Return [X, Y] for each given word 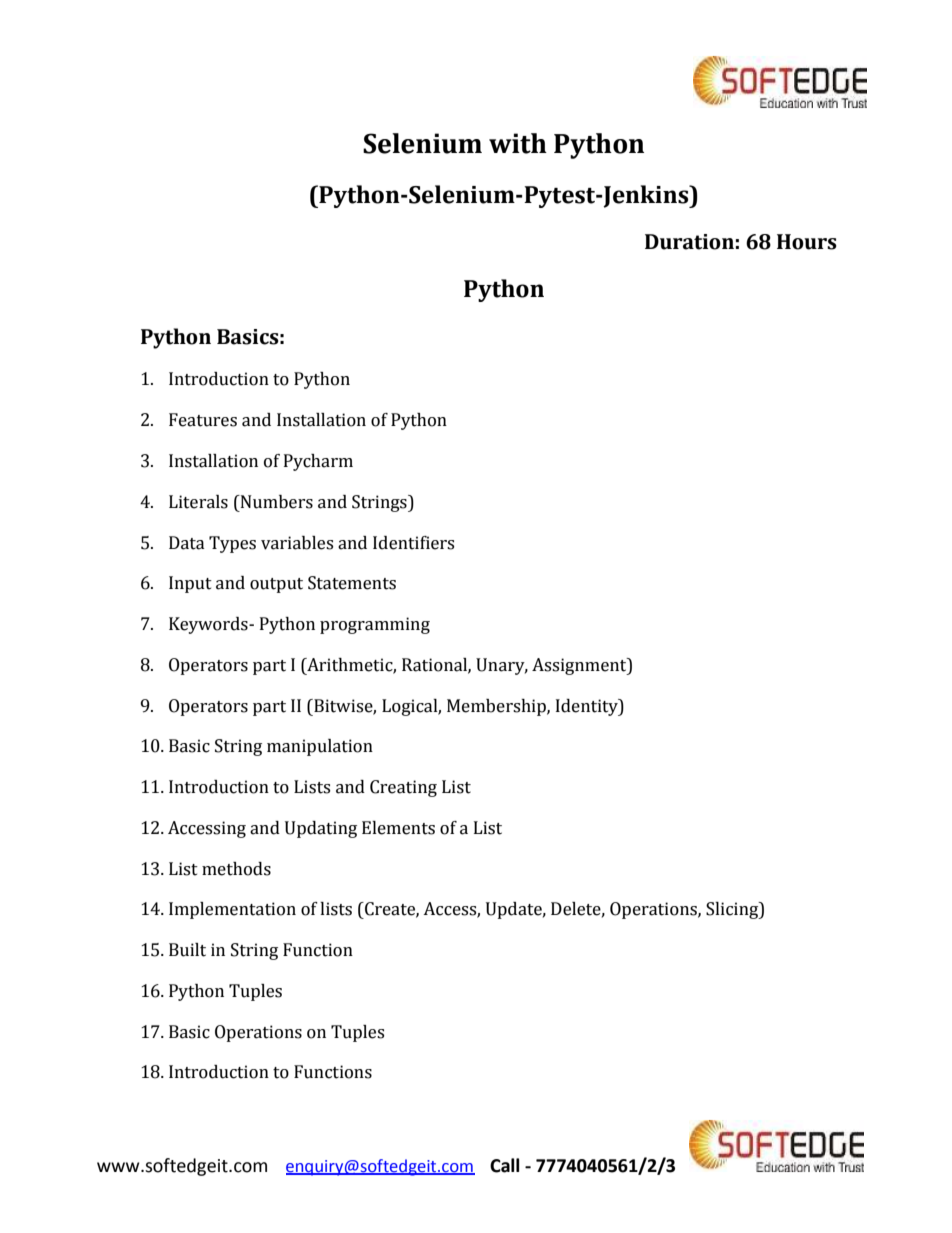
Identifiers [413, 543]
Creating [403, 788]
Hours [807, 242]
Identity [588, 707]
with [518, 143]
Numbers [276, 502]
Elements [398, 828]
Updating [321, 829]
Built [187, 950]
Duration [689, 242]
